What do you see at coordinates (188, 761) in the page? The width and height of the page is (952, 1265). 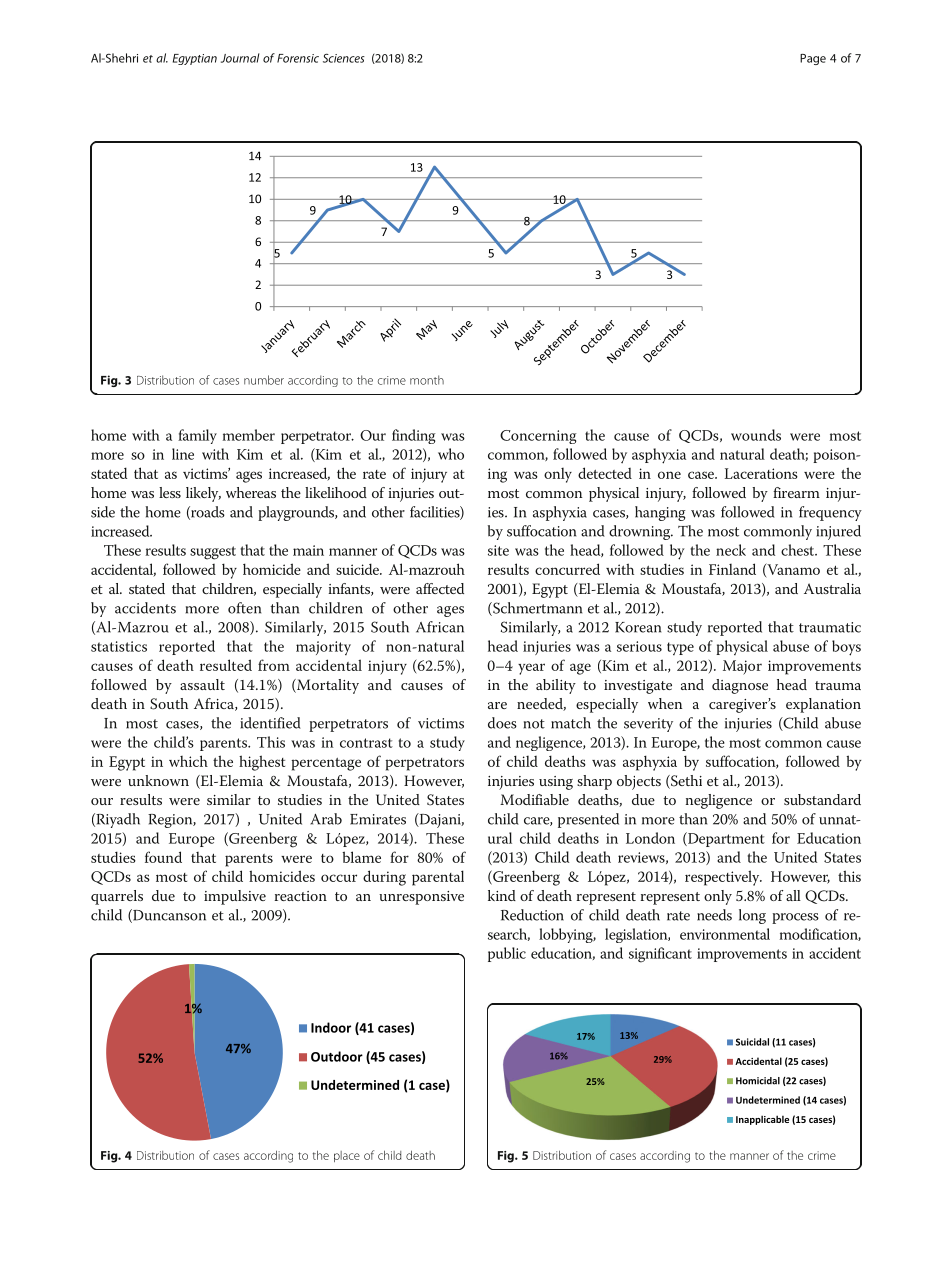 I see `which` at bounding box center [188, 761].
